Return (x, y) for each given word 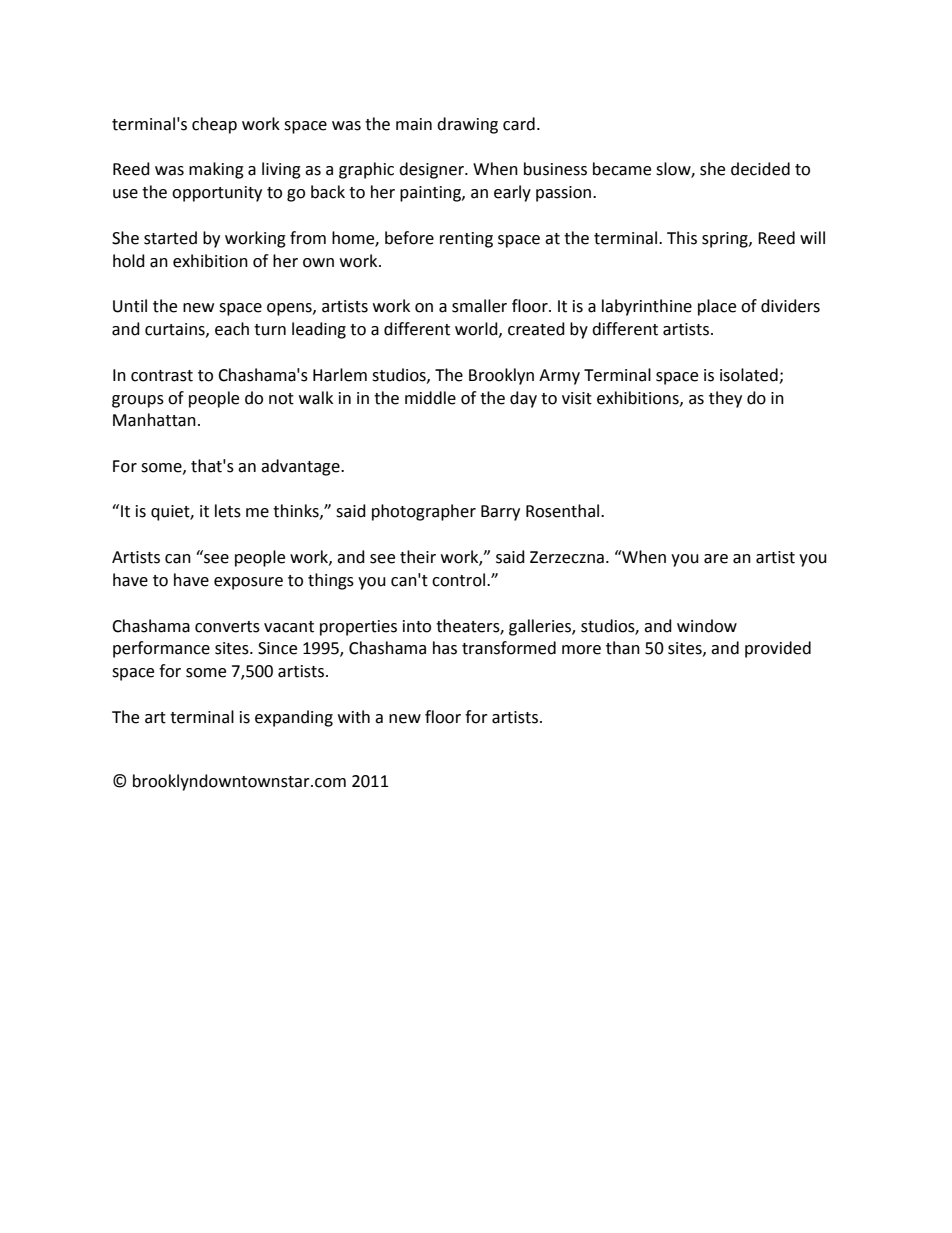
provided (778, 649)
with (354, 717)
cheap (214, 125)
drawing (467, 125)
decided (760, 169)
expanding (294, 718)
